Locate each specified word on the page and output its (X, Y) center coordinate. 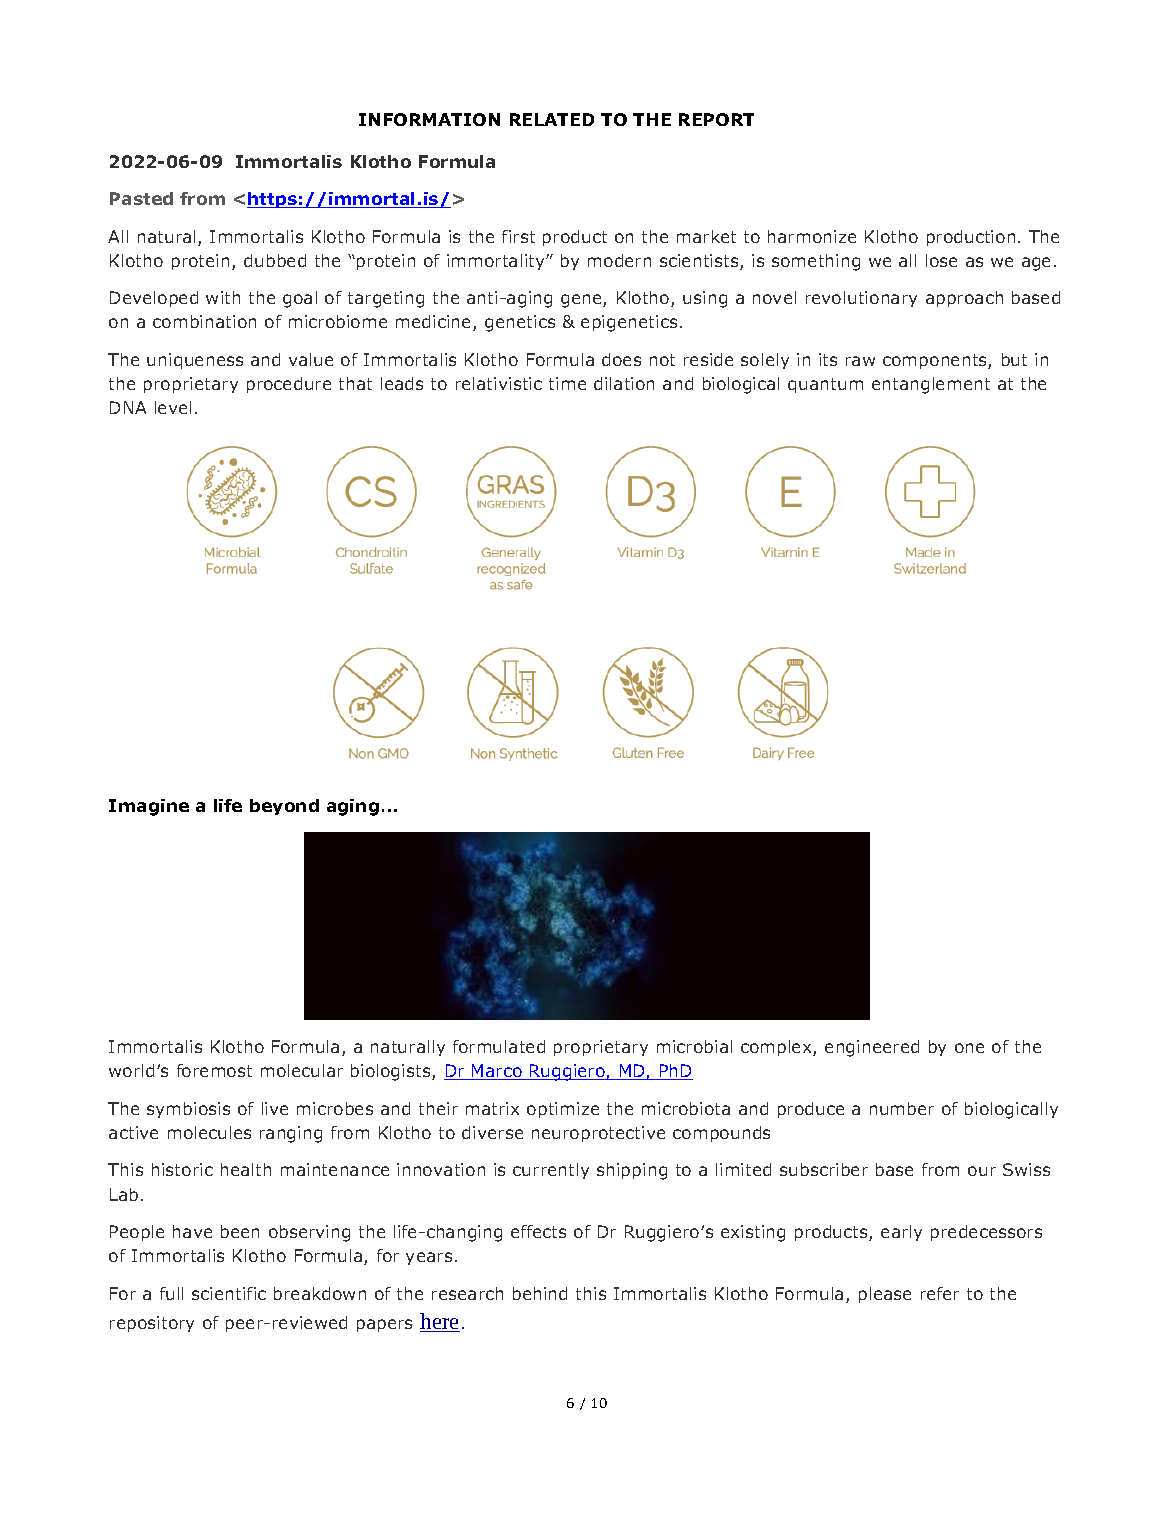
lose (941, 260)
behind (540, 1293)
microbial (694, 1046)
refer (940, 1293)
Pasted (141, 198)
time (567, 383)
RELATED (552, 119)
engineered (872, 1048)
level (173, 407)
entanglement (931, 385)
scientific (229, 1293)
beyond (284, 807)
